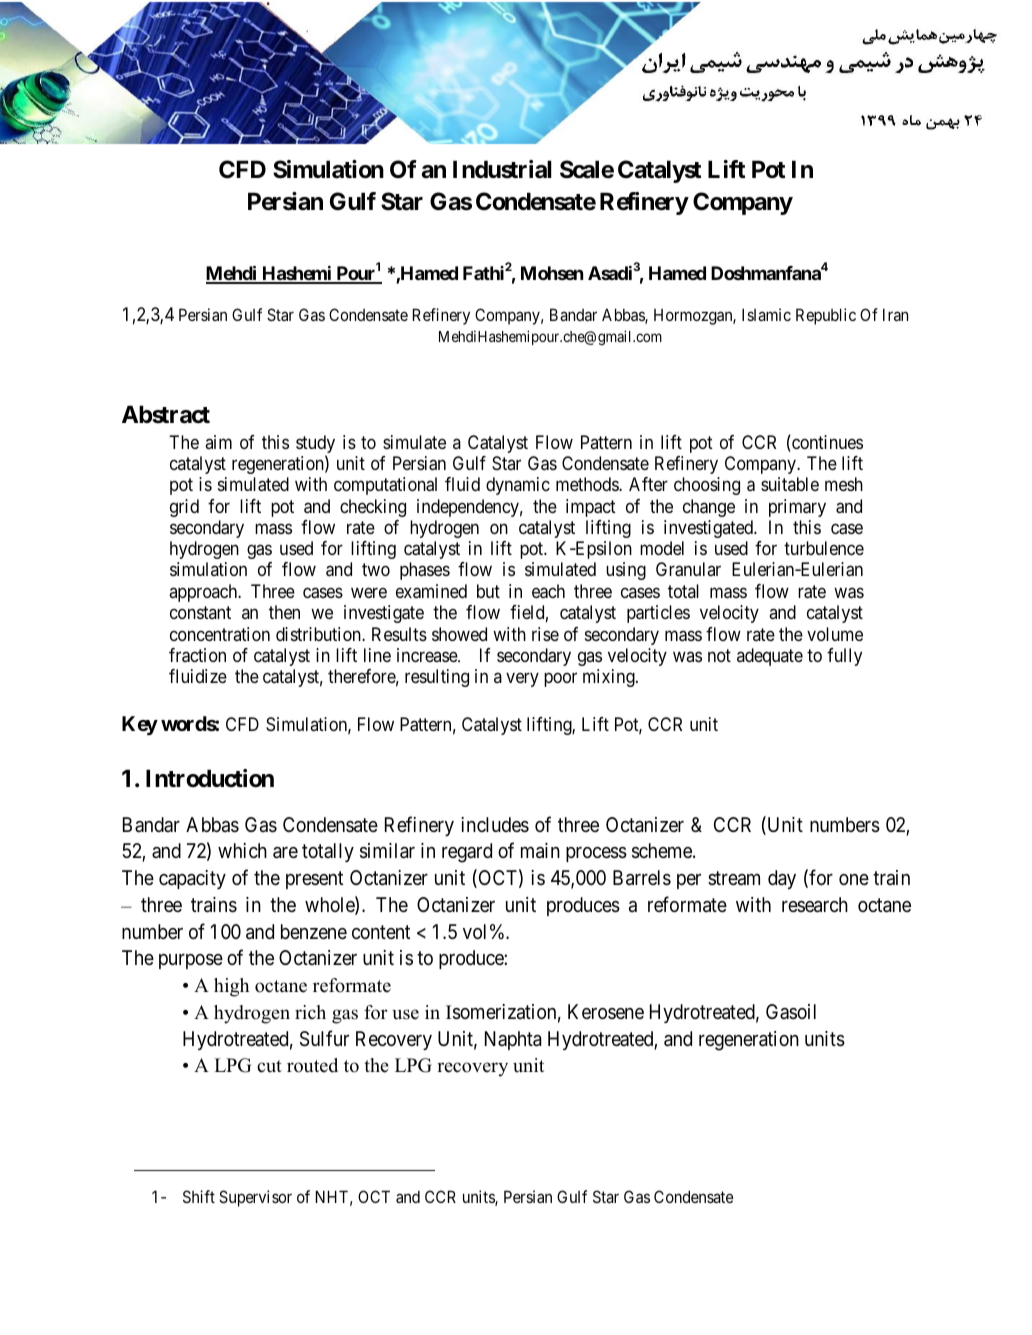 The width and height of the page is (1032, 1335). What do you see at coordinates (502, 169) in the page?
I see `Industrial` at bounding box center [502, 169].
